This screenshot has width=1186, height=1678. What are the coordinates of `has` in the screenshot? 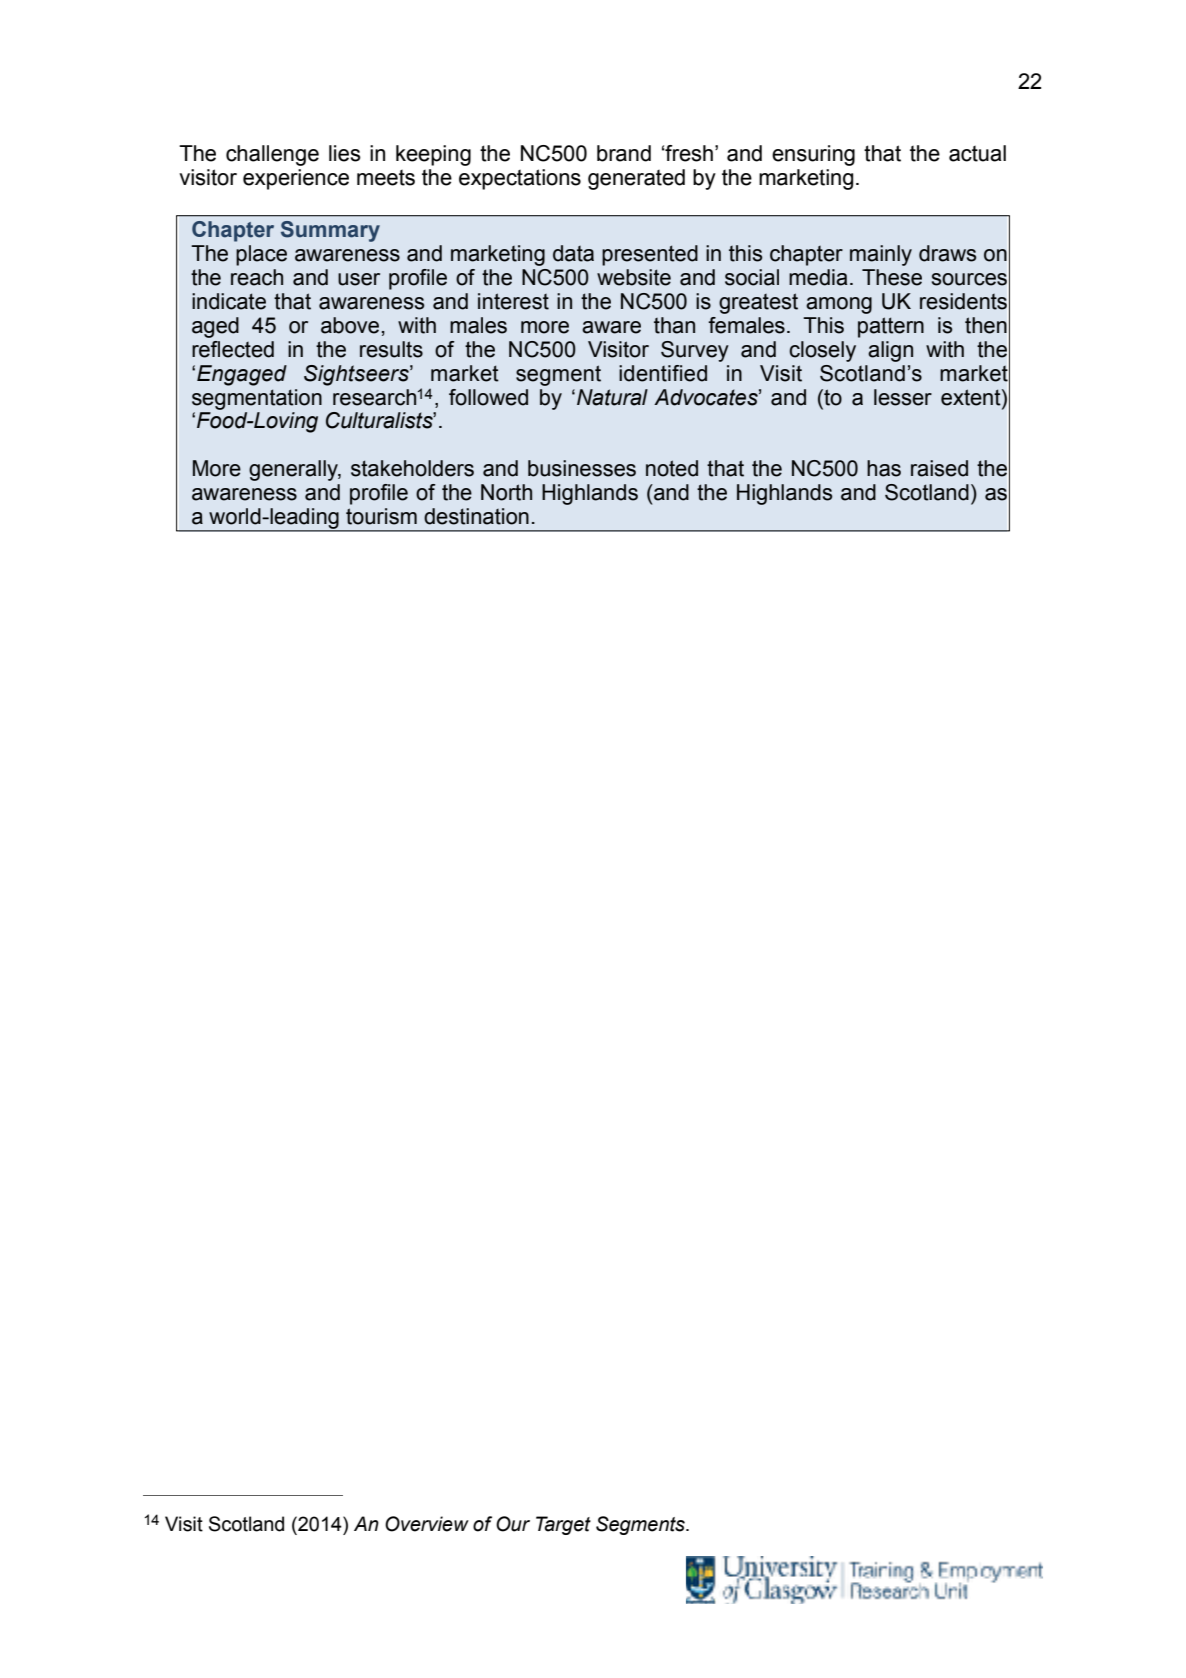 It's located at (884, 468).
